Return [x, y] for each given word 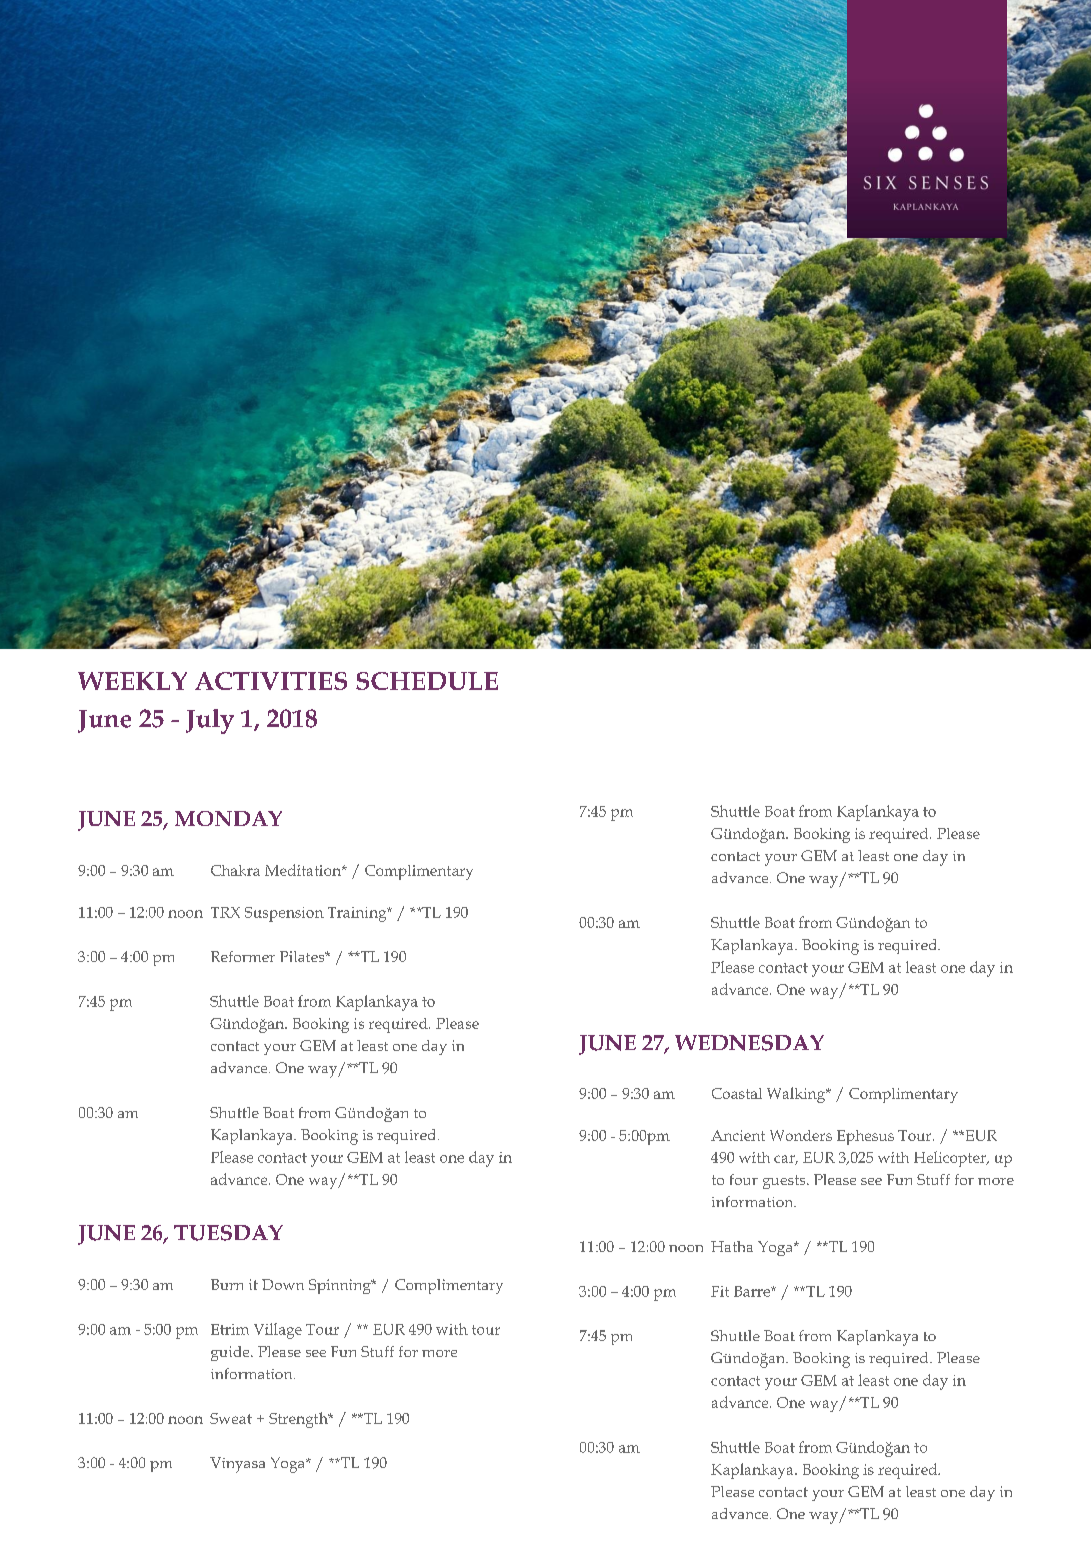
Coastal [737, 1093]
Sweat [231, 1418]
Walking [797, 1095]
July [210, 721]
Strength [299, 1420]
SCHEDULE [427, 681]
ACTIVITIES [271, 681]
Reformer [243, 956]
